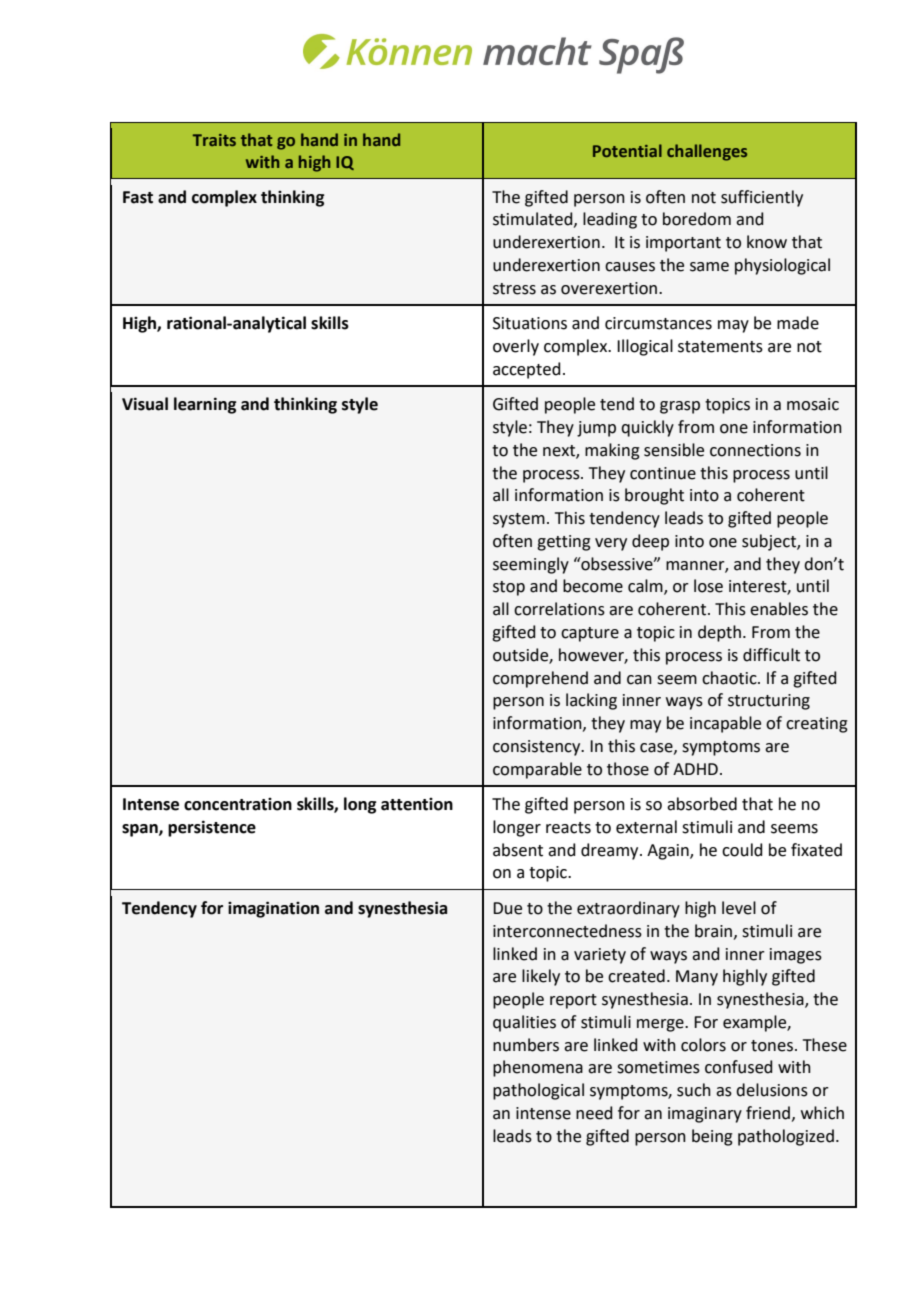 The height and width of the screenshot is (1309, 924). What do you see at coordinates (509, 588) in the screenshot?
I see `stop` at bounding box center [509, 588].
